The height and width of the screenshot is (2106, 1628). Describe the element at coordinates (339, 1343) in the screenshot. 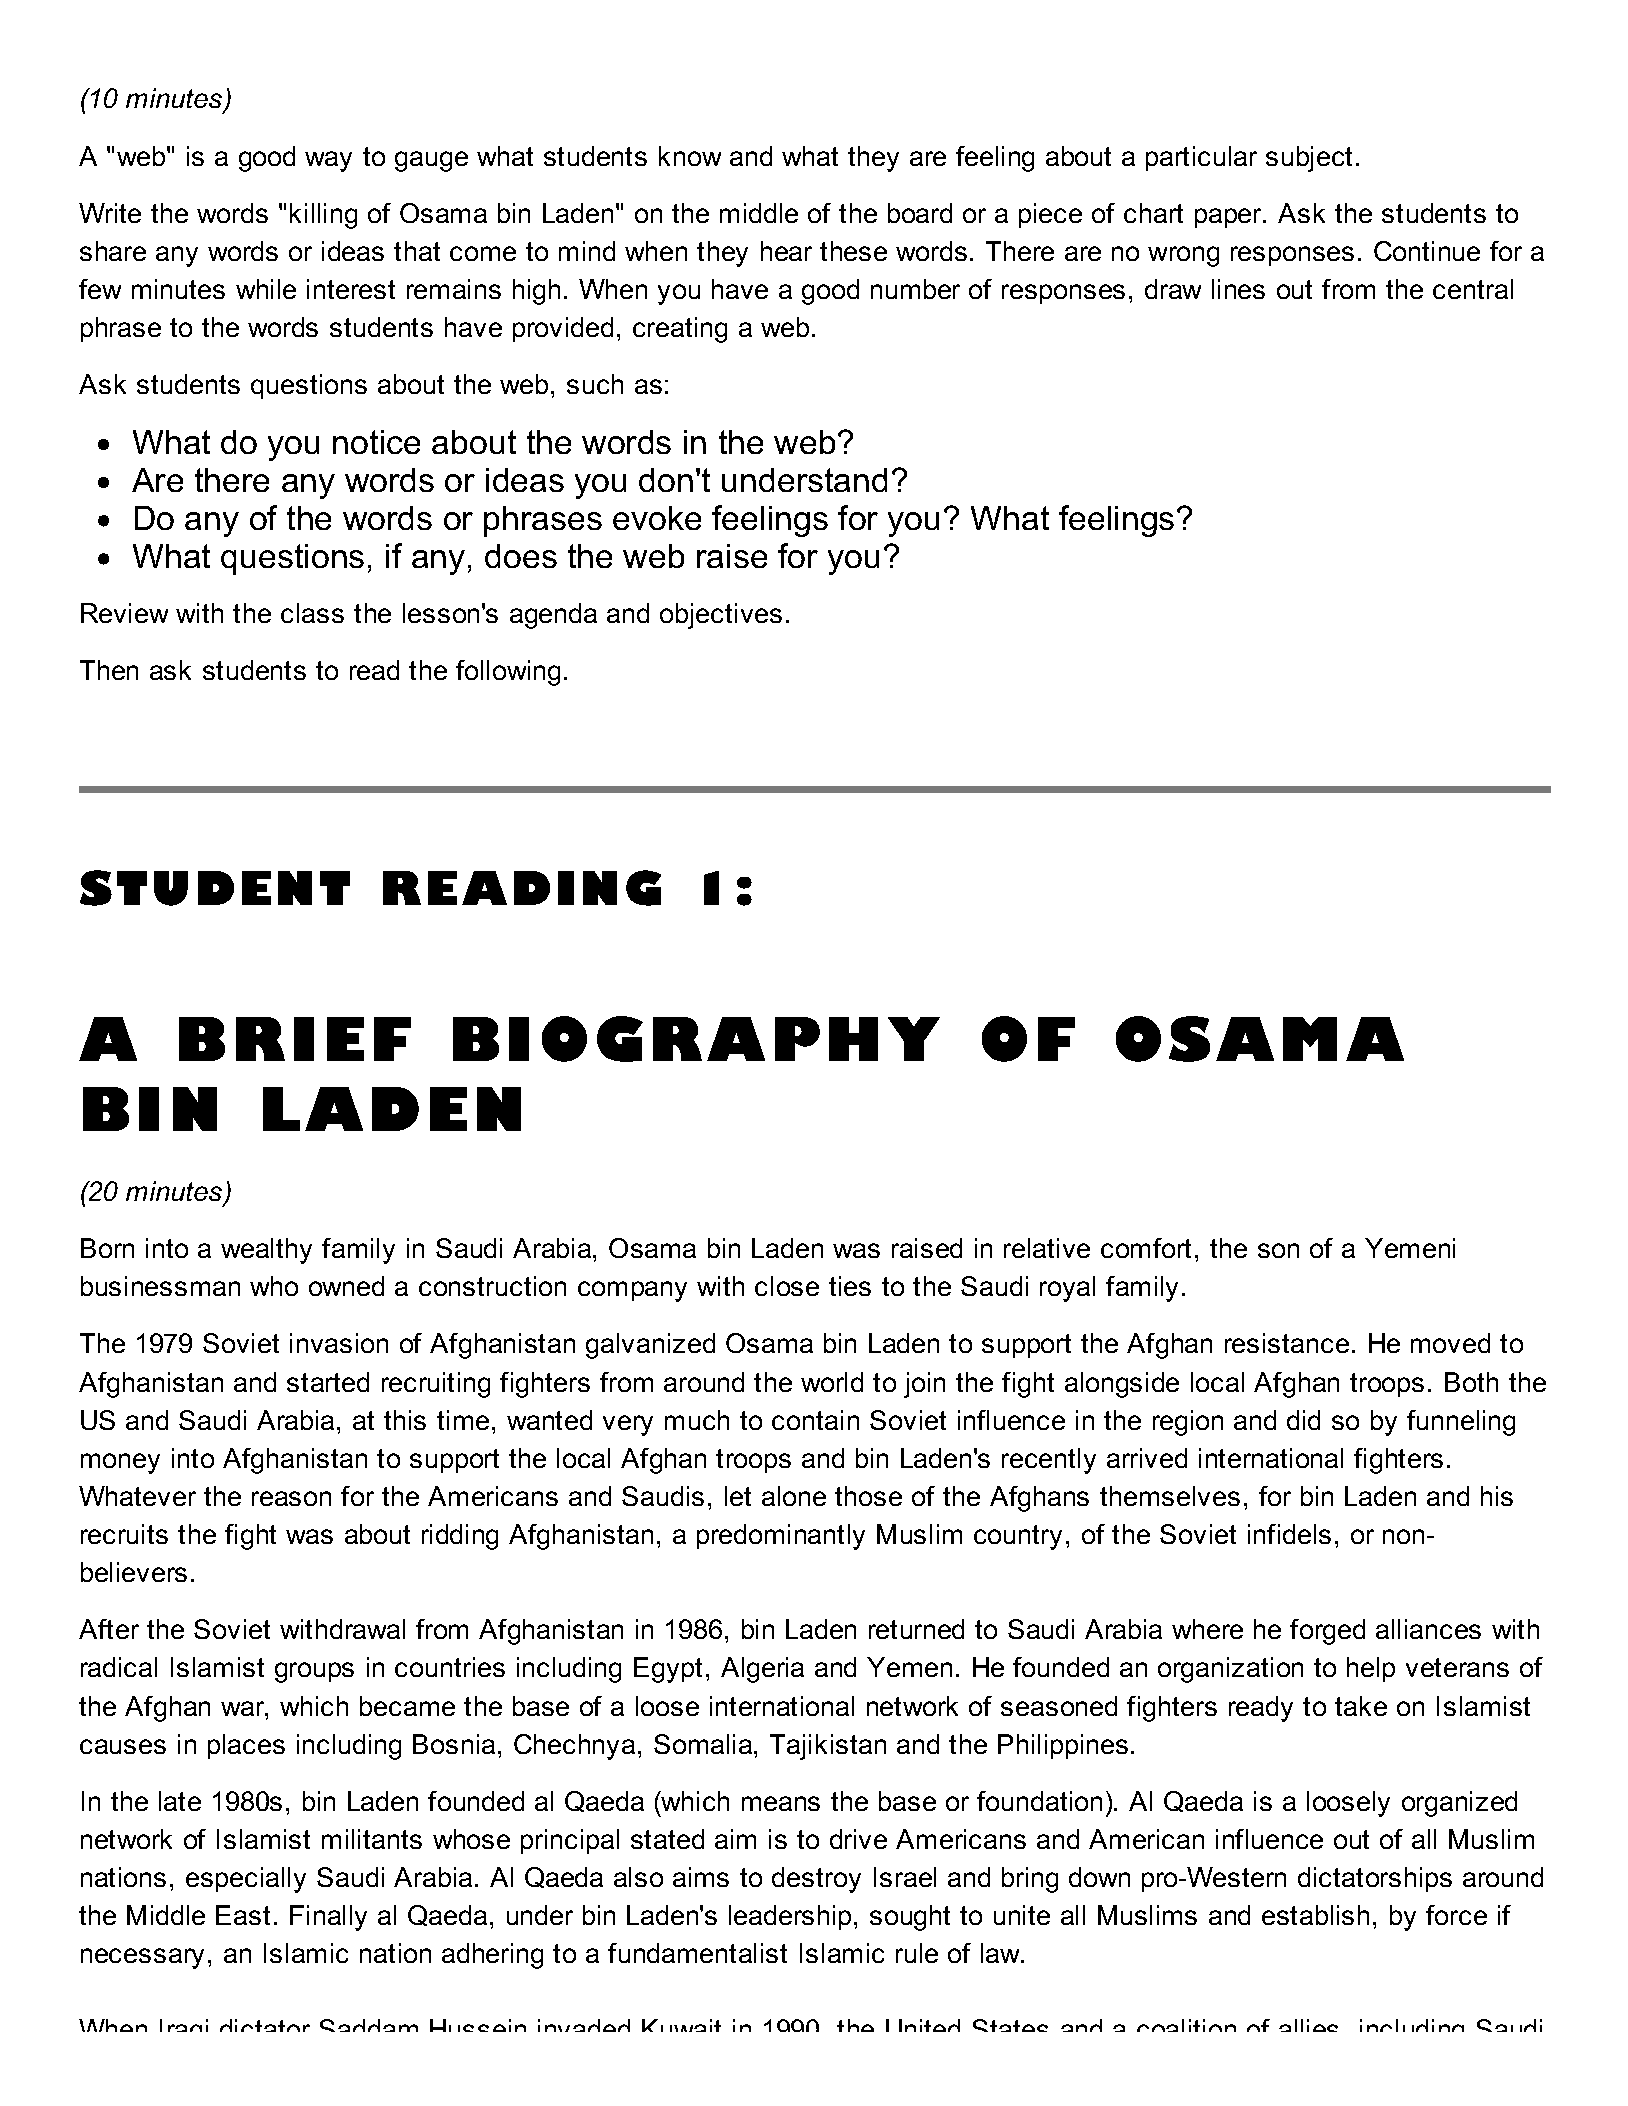

I see `invasion` at that location.
